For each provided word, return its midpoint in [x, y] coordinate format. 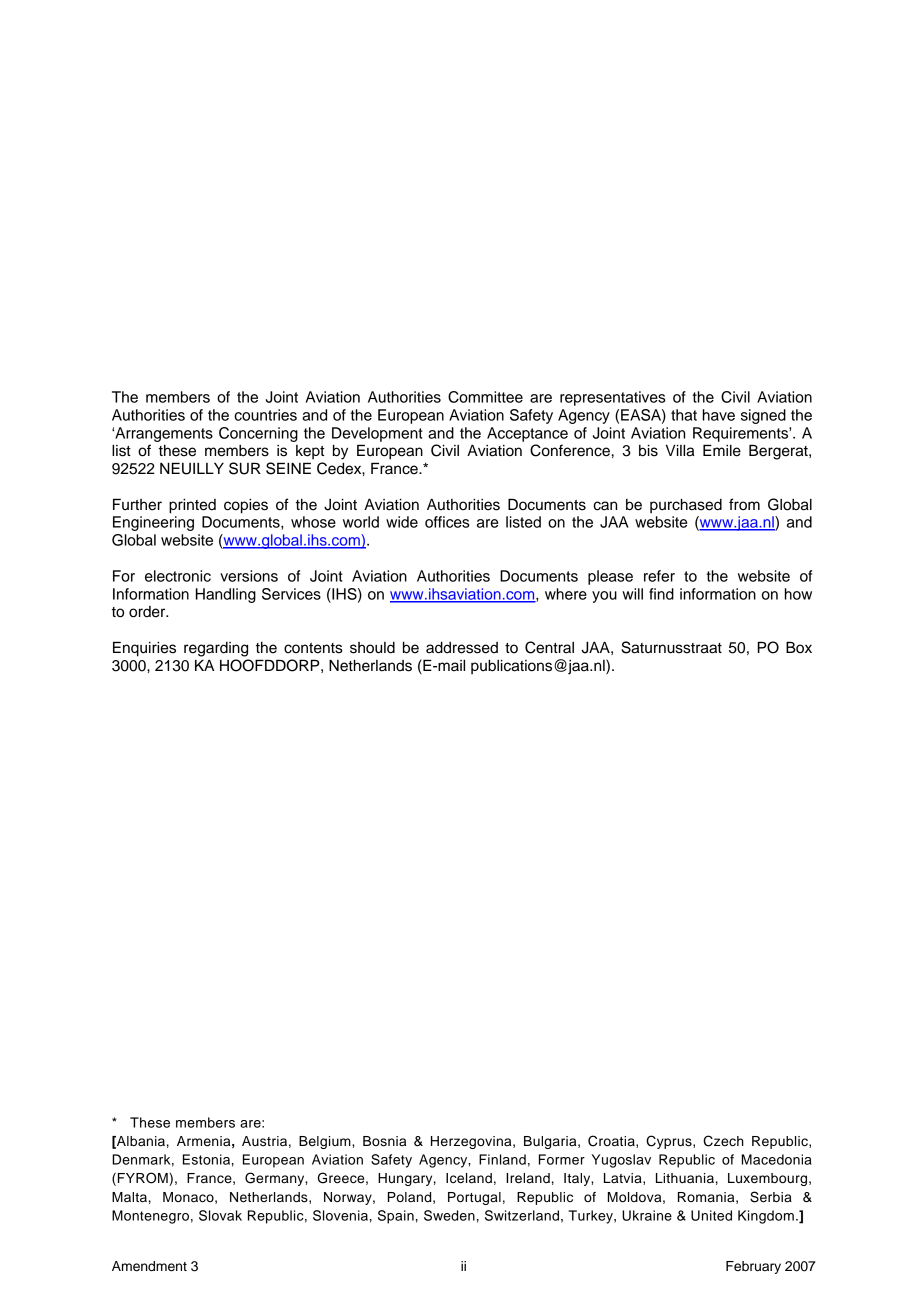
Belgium [326, 1142]
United [711, 1215]
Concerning [258, 434]
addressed [462, 648]
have [719, 415]
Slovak [220, 1215]
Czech [723, 1141]
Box [799, 647]
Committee [485, 397]
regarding [216, 649]
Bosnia [384, 1141]
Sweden [449, 1215]
